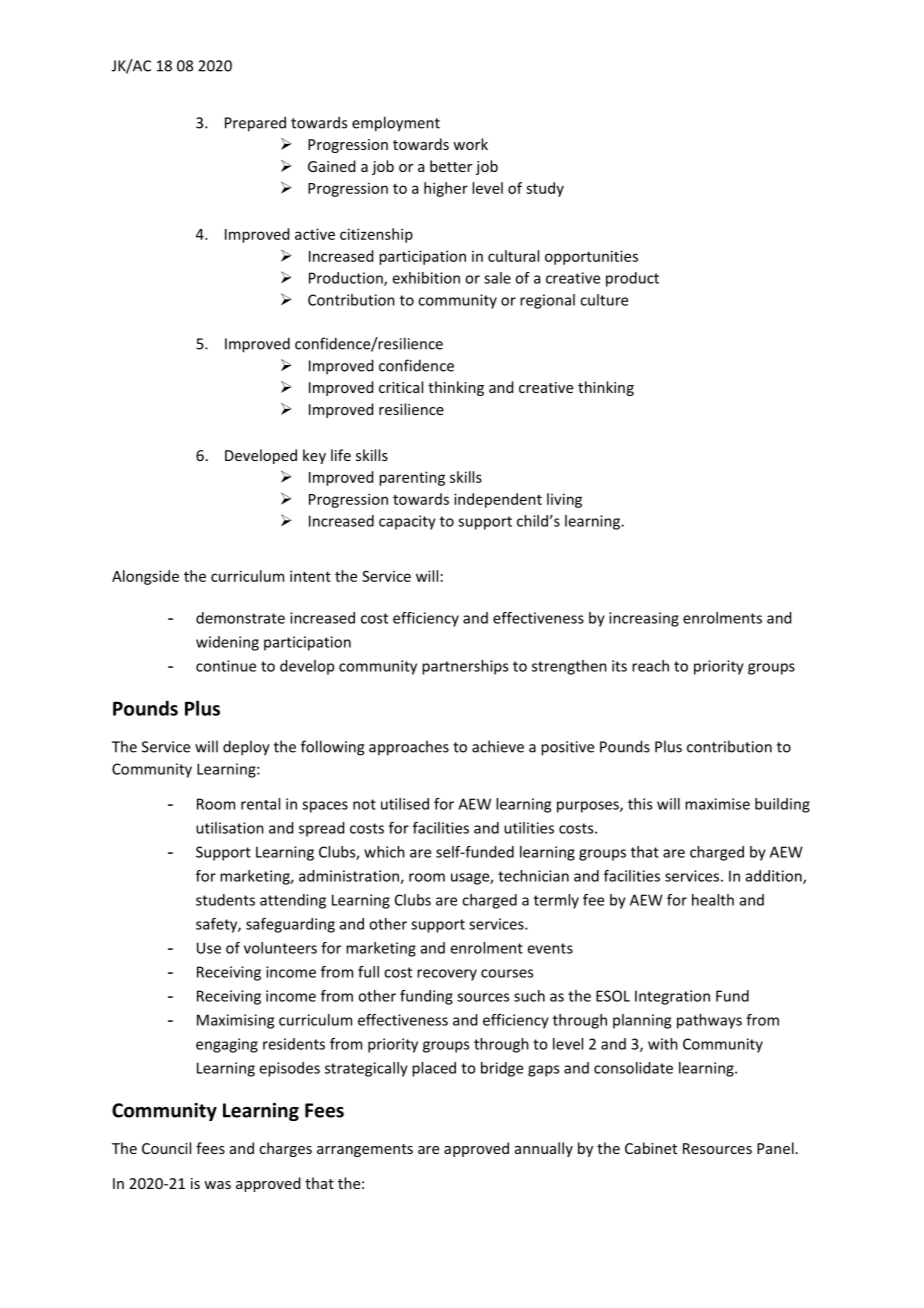 This page has height=1308, width=924. Describe the element at coordinates (217, 1185) in the page. I see `was` at that location.
